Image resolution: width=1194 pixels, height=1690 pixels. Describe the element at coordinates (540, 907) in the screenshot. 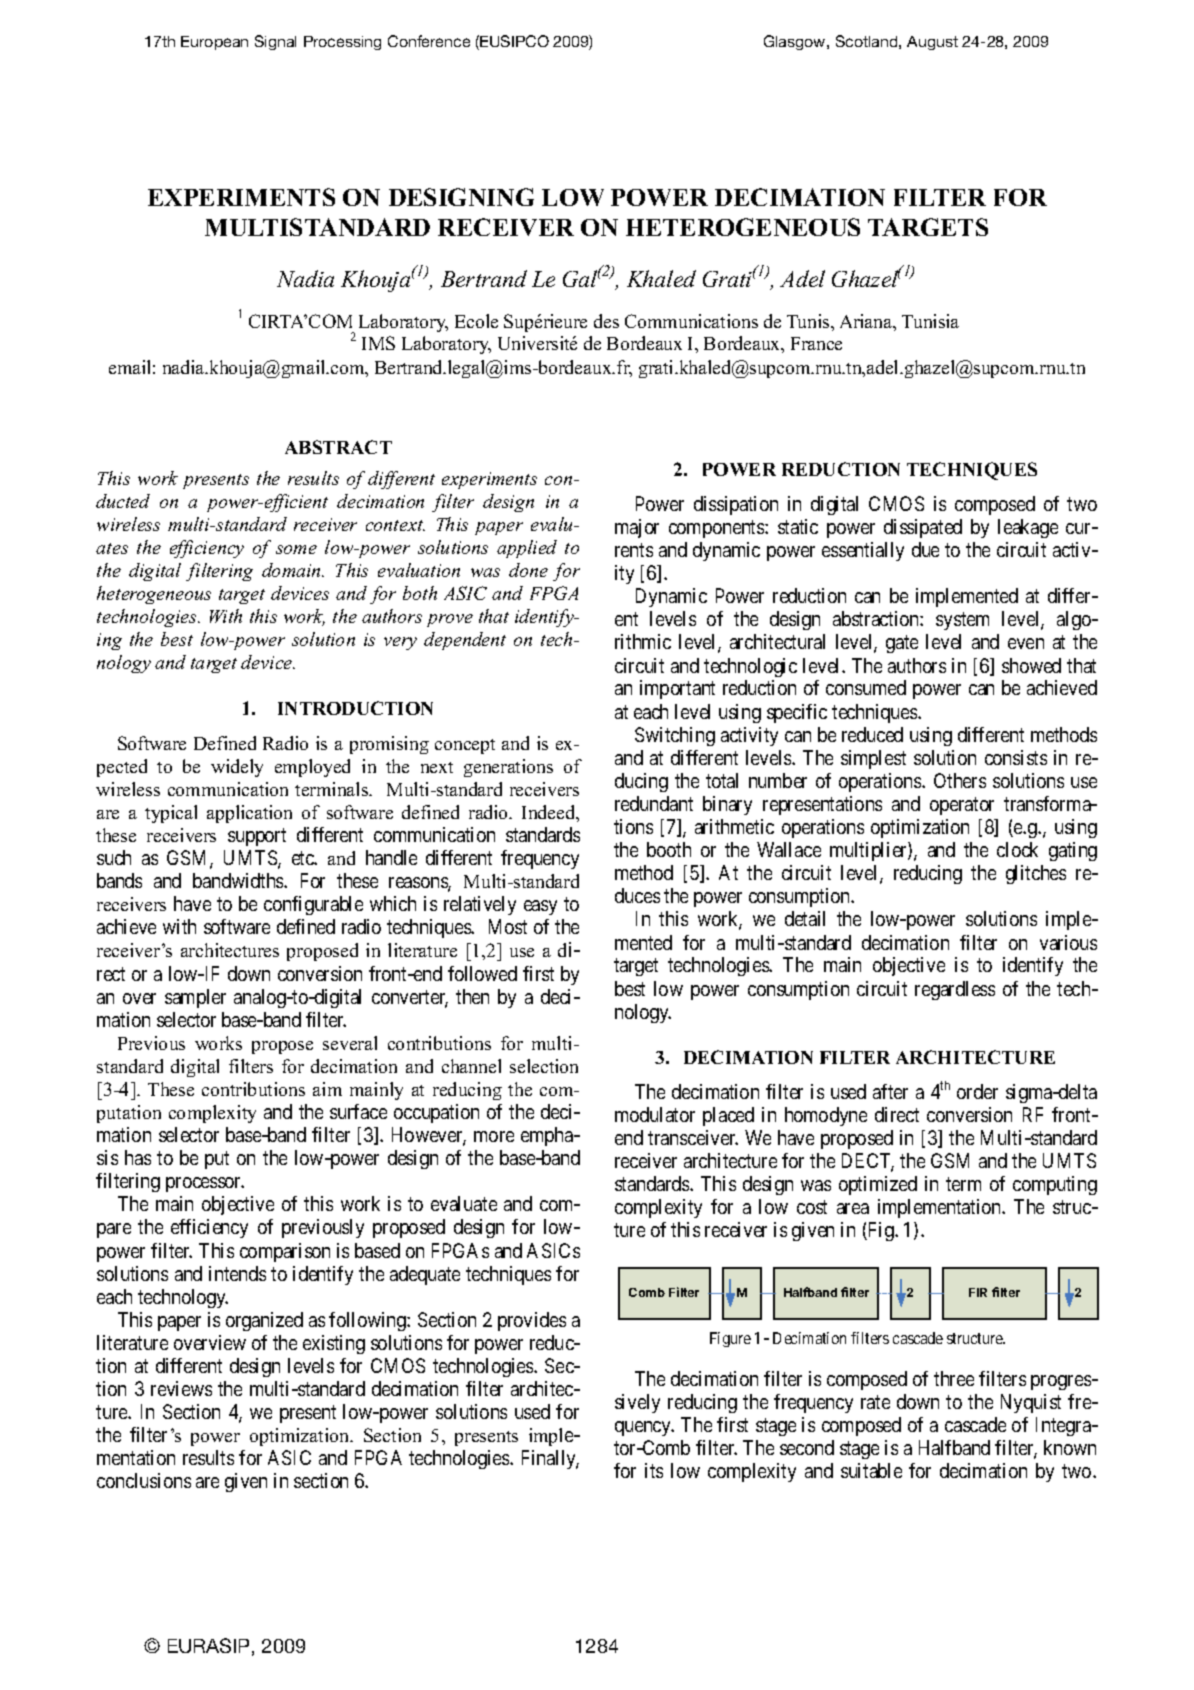

I see `easy` at that location.
